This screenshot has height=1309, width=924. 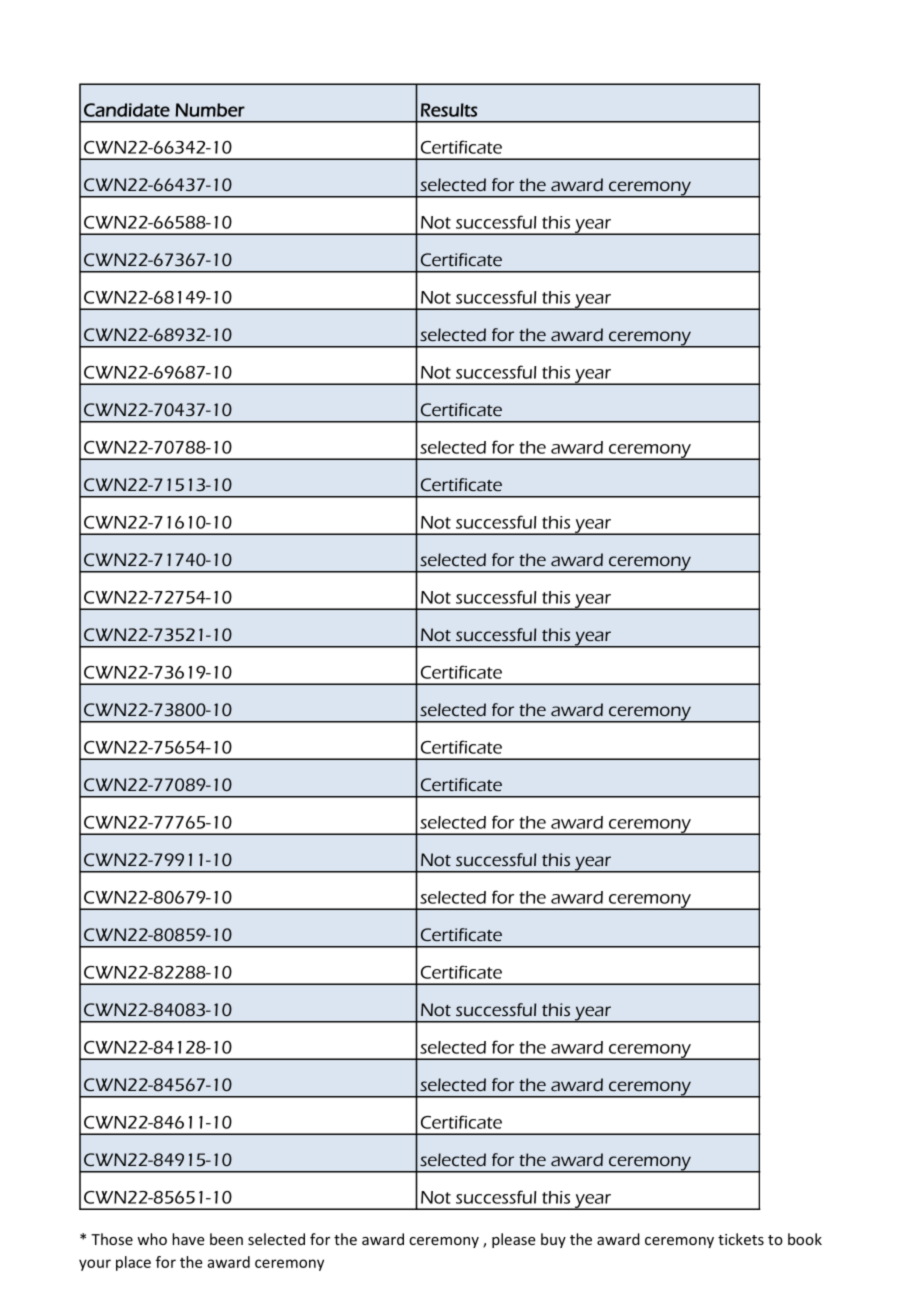 What do you see at coordinates (514, 1240) in the screenshot?
I see `please` at bounding box center [514, 1240].
